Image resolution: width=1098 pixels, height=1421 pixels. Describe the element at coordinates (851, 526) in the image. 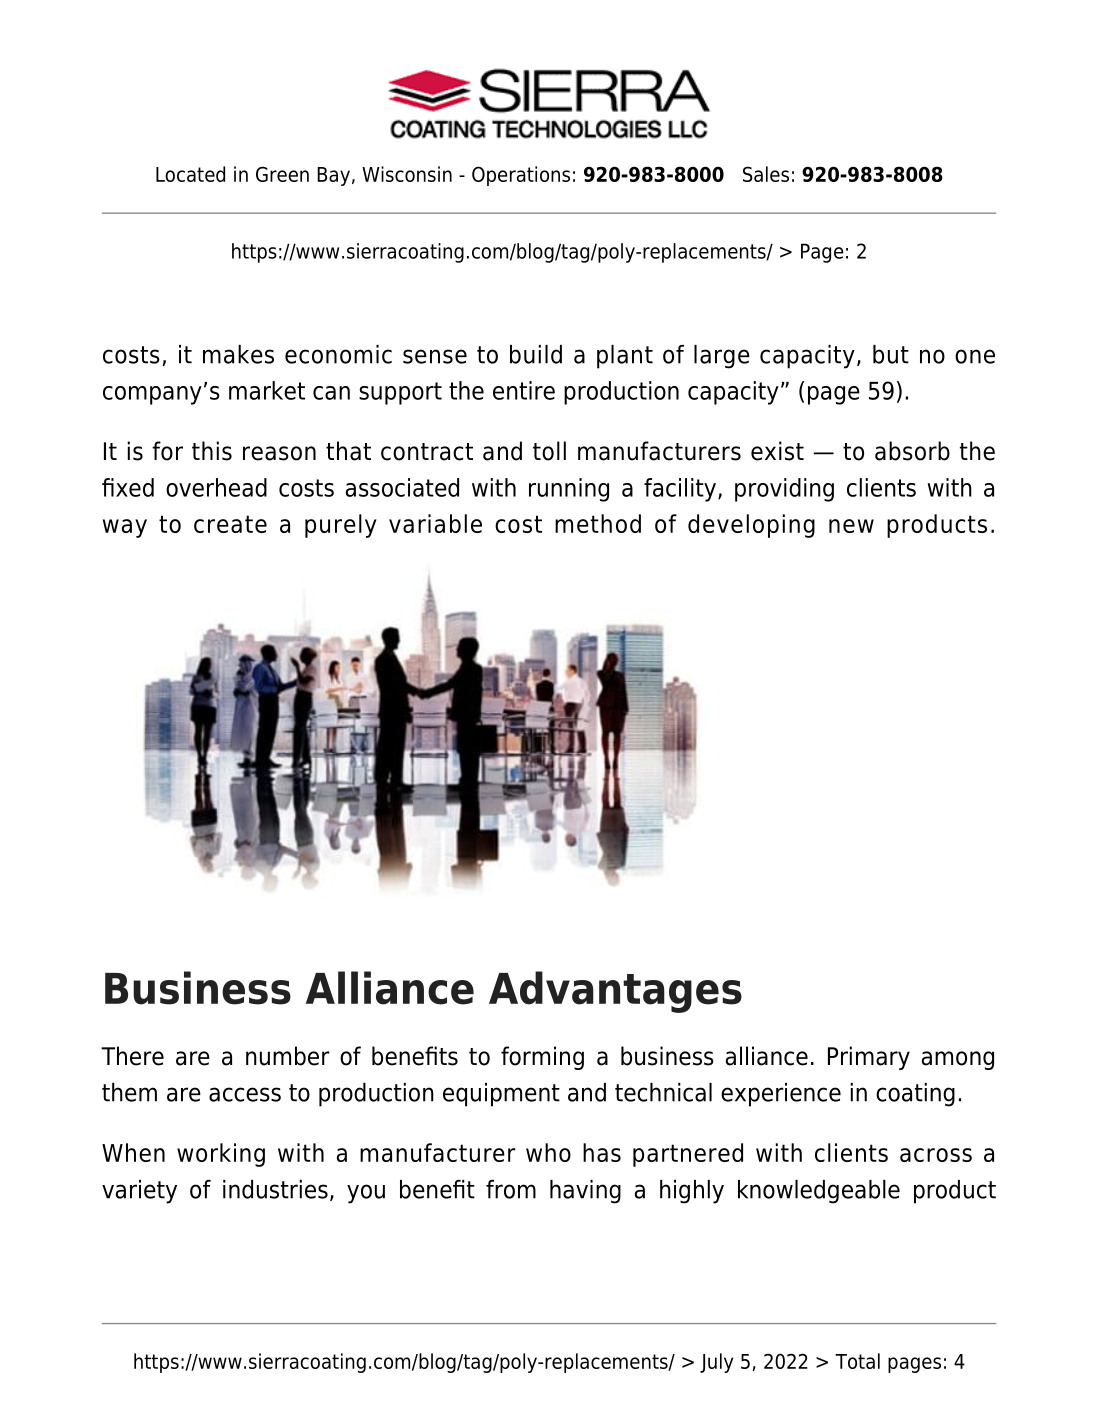

I see `new` at that location.
